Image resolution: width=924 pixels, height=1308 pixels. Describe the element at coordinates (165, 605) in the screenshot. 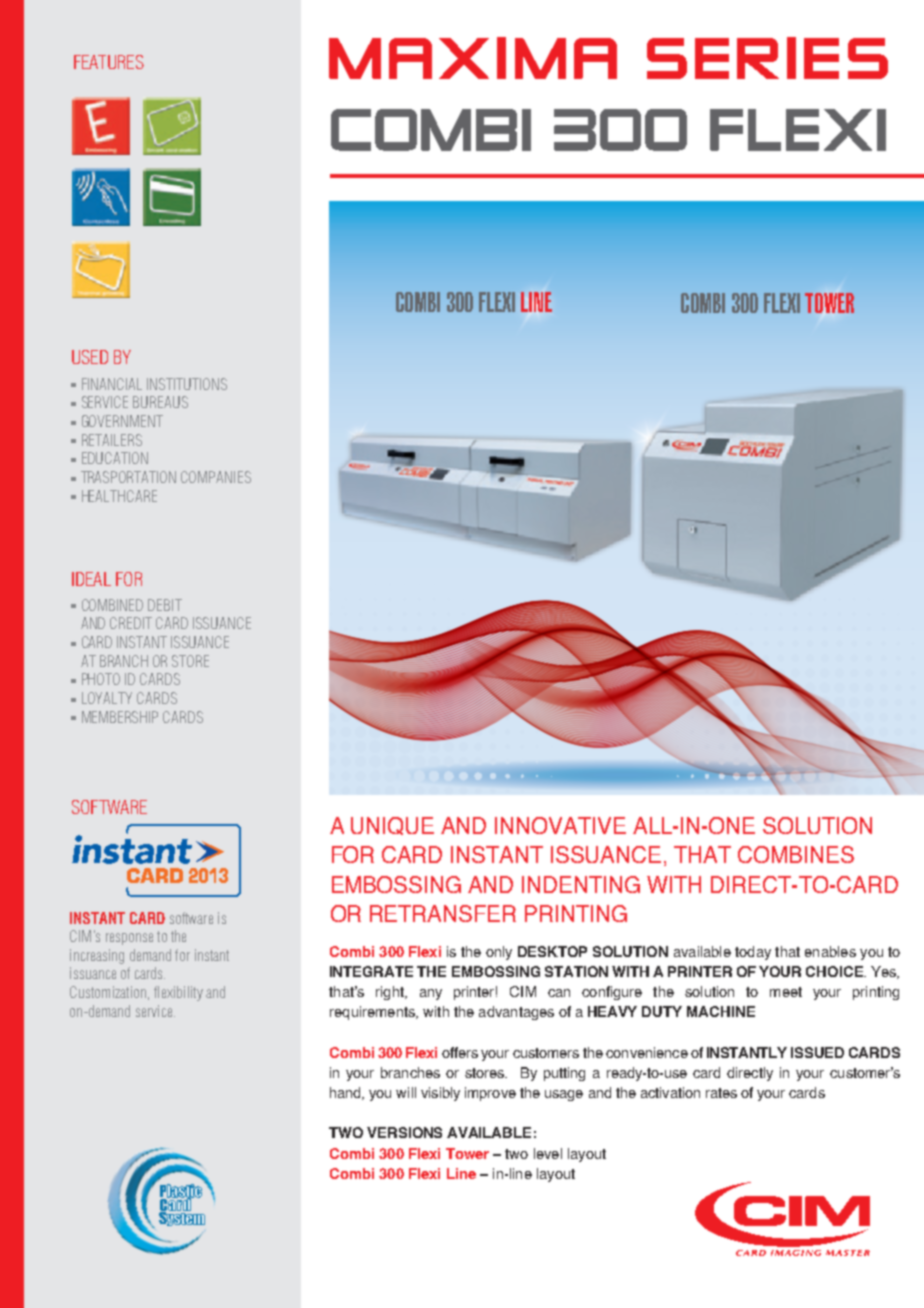

I see `DEBIT` at that location.
